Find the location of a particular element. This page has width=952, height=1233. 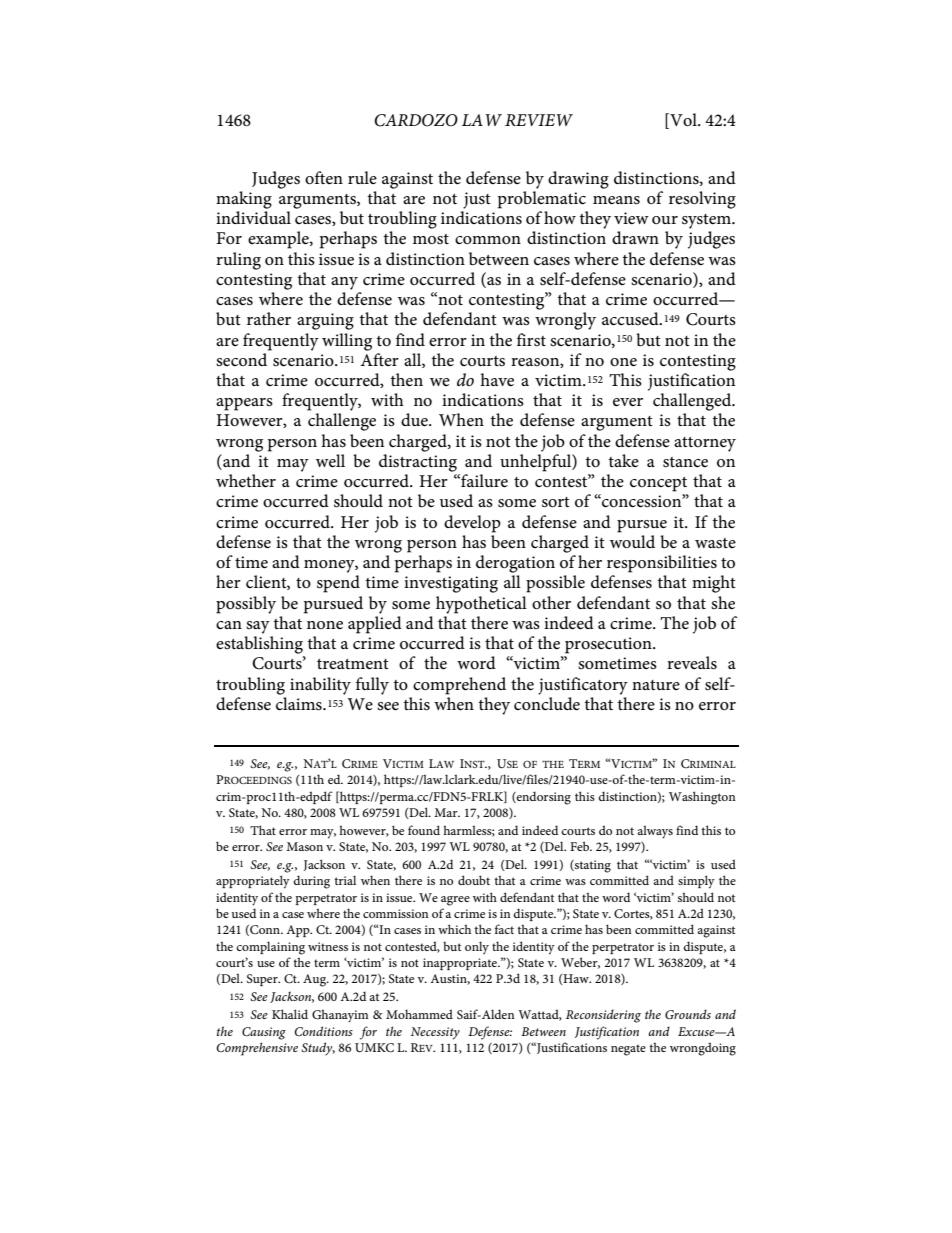

comprehend is located at coordinates (459, 686).
